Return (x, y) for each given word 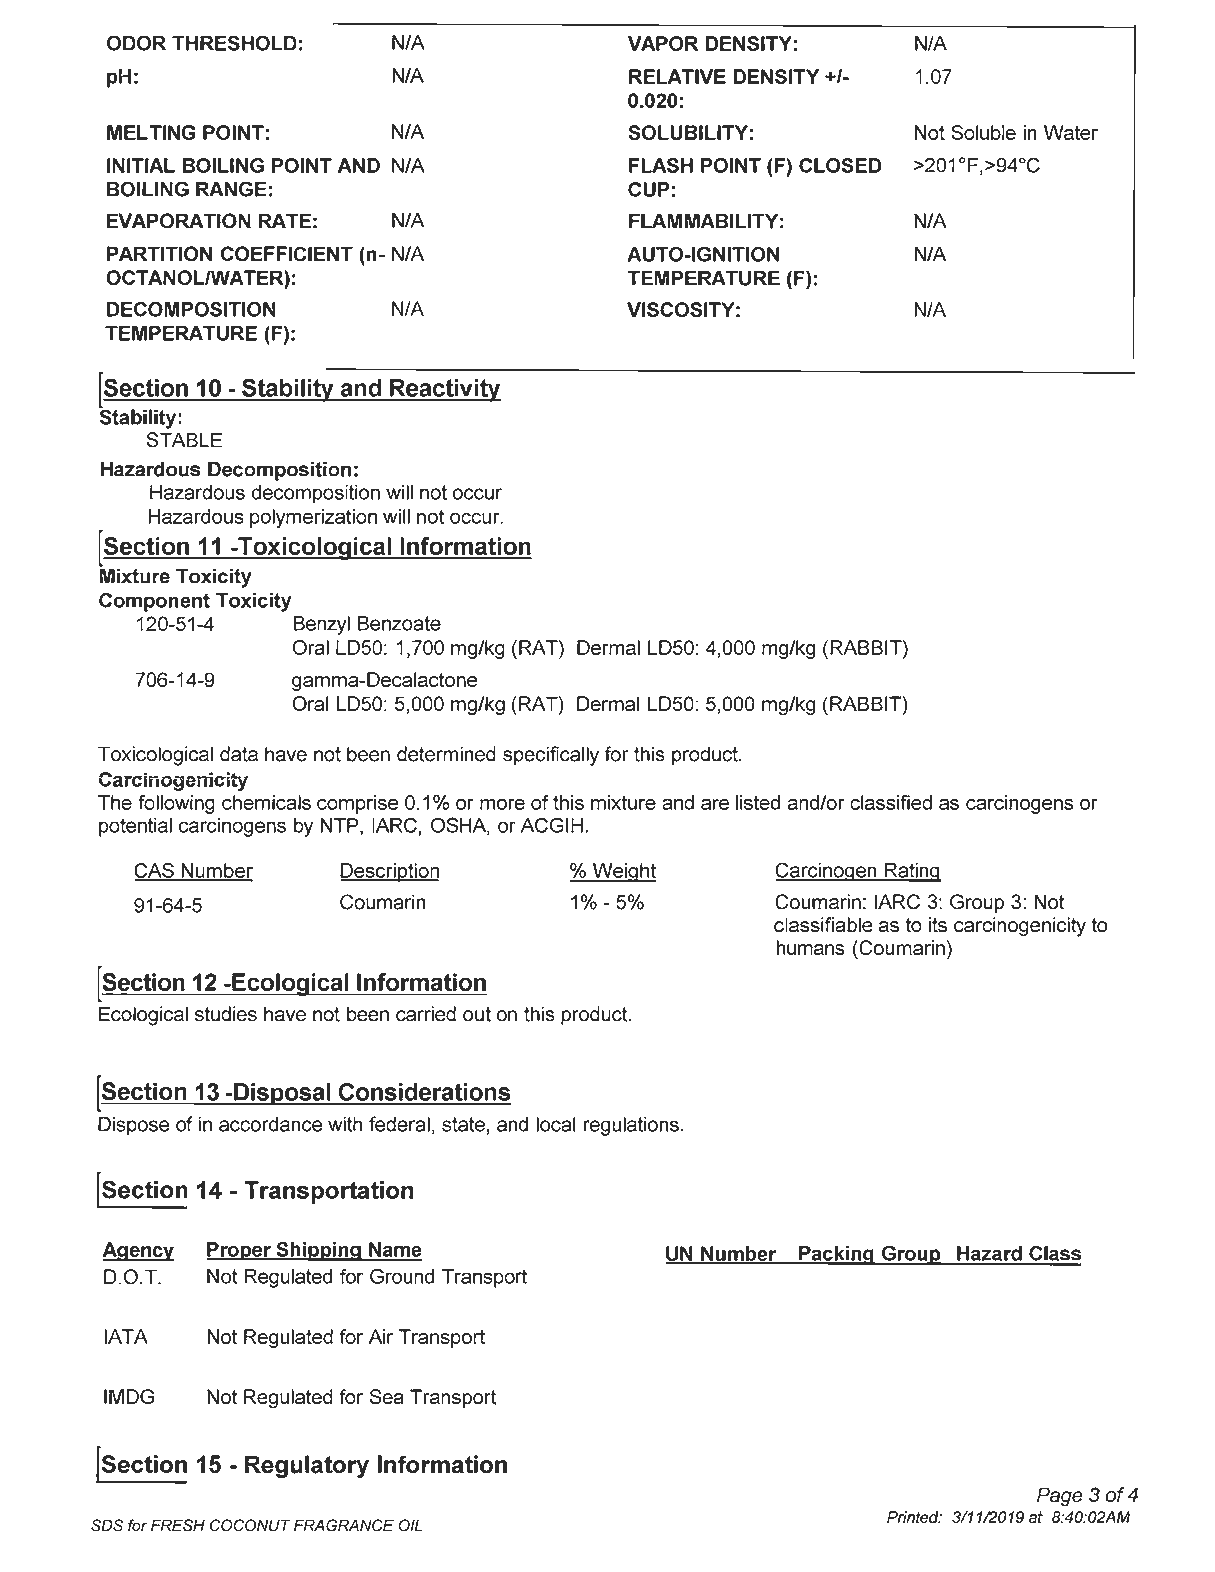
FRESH (178, 1525)
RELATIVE (677, 76)
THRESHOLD (234, 43)
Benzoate (399, 623)
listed (758, 802)
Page (1060, 1496)
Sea (387, 1397)
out (477, 1014)
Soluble (983, 132)
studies (226, 1014)
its (938, 925)
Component (154, 602)
